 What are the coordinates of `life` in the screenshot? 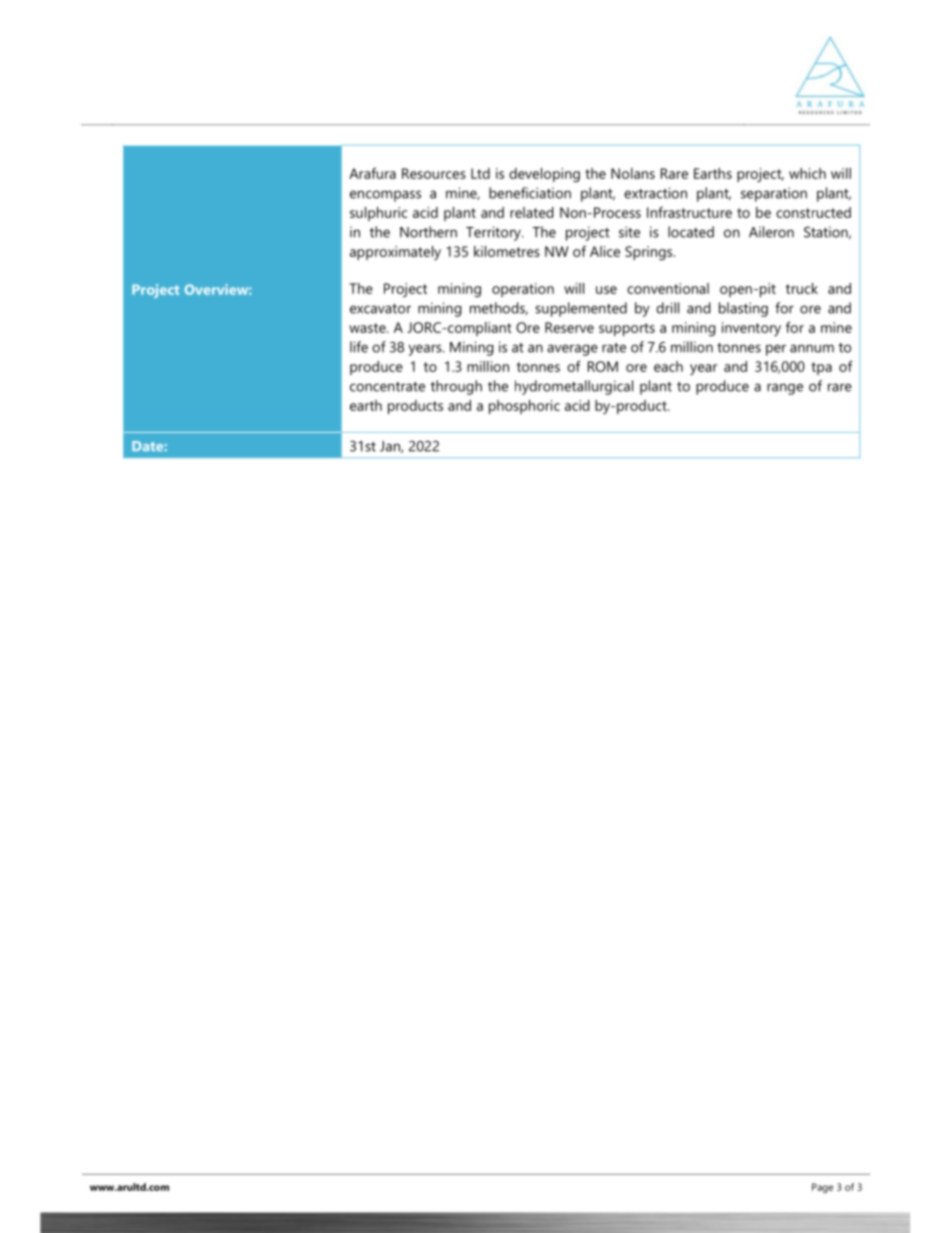 It's located at (359, 347).
